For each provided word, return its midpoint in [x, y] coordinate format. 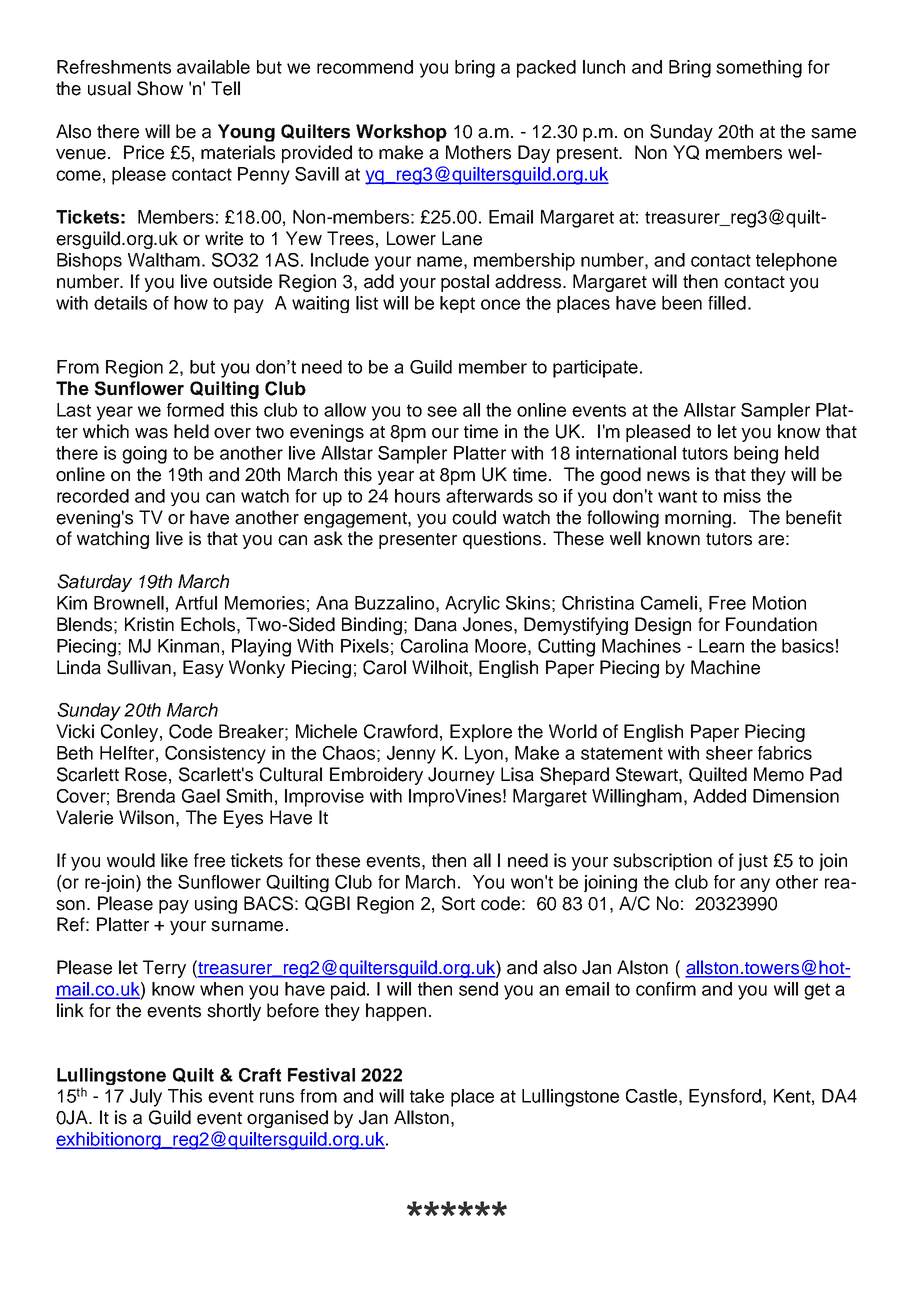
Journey [461, 776]
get [817, 991]
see [442, 411]
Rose [146, 774]
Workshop [401, 133]
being [756, 455]
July [146, 1098]
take [427, 1096]
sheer [729, 753]
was [151, 433]
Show [160, 88]
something [759, 69]
